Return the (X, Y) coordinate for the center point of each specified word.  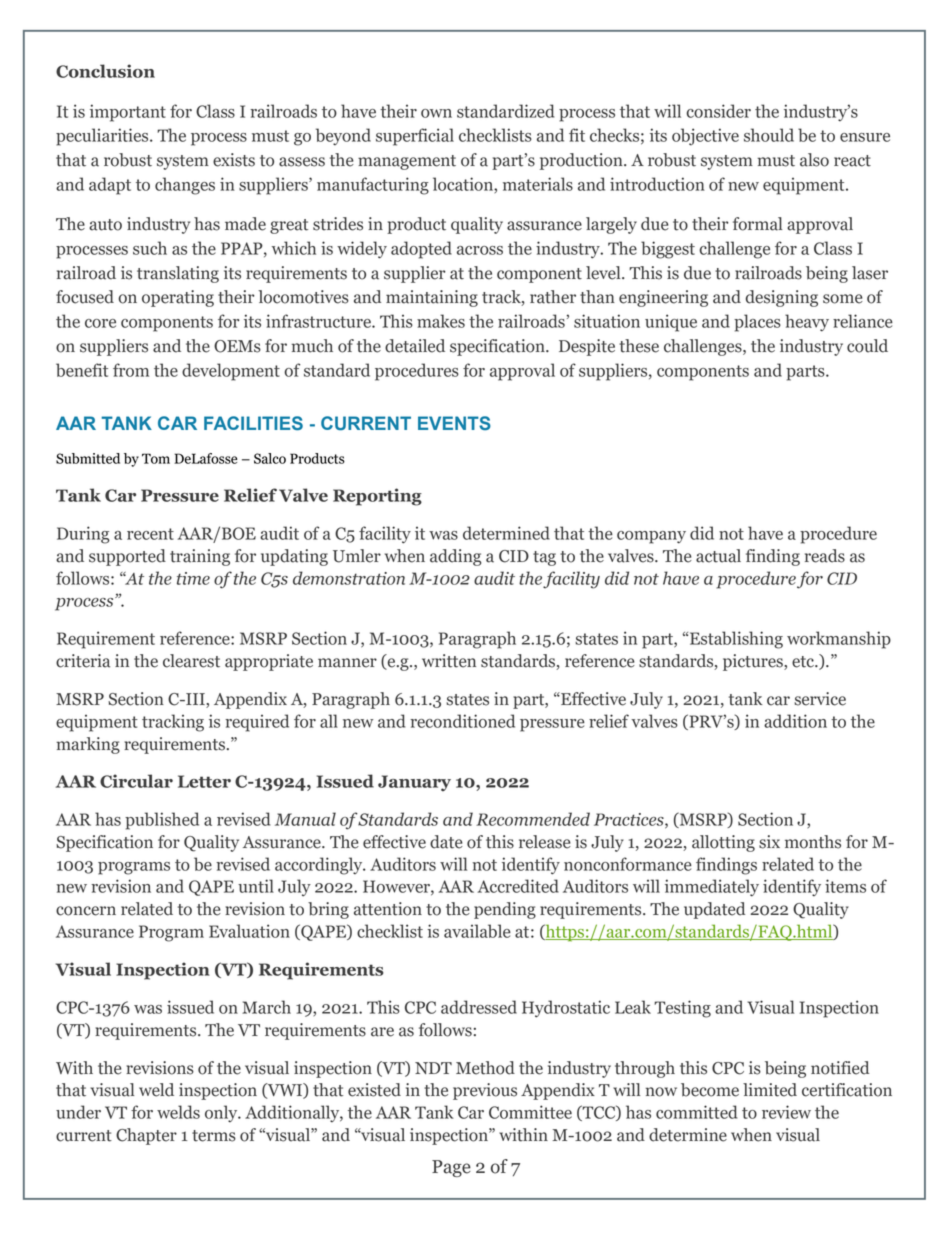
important (128, 113)
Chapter (146, 1136)
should (769, 135)
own (436, 113)
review (786, 1112)
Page (451, 1168)
